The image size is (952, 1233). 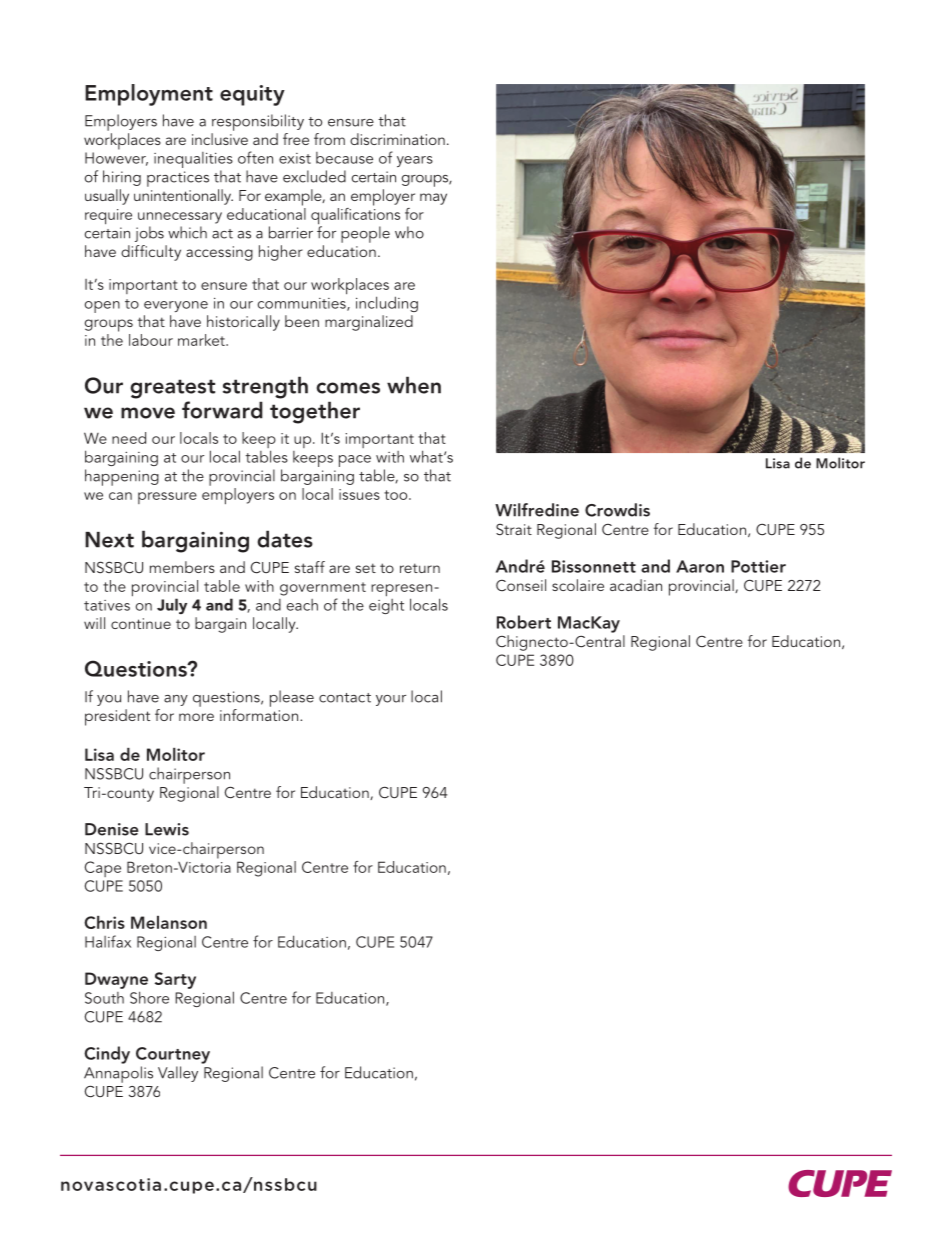 What do you see at coordinates (149, 997) in the screenshot?
I see `Shore` at bounding box center [149, 997].
